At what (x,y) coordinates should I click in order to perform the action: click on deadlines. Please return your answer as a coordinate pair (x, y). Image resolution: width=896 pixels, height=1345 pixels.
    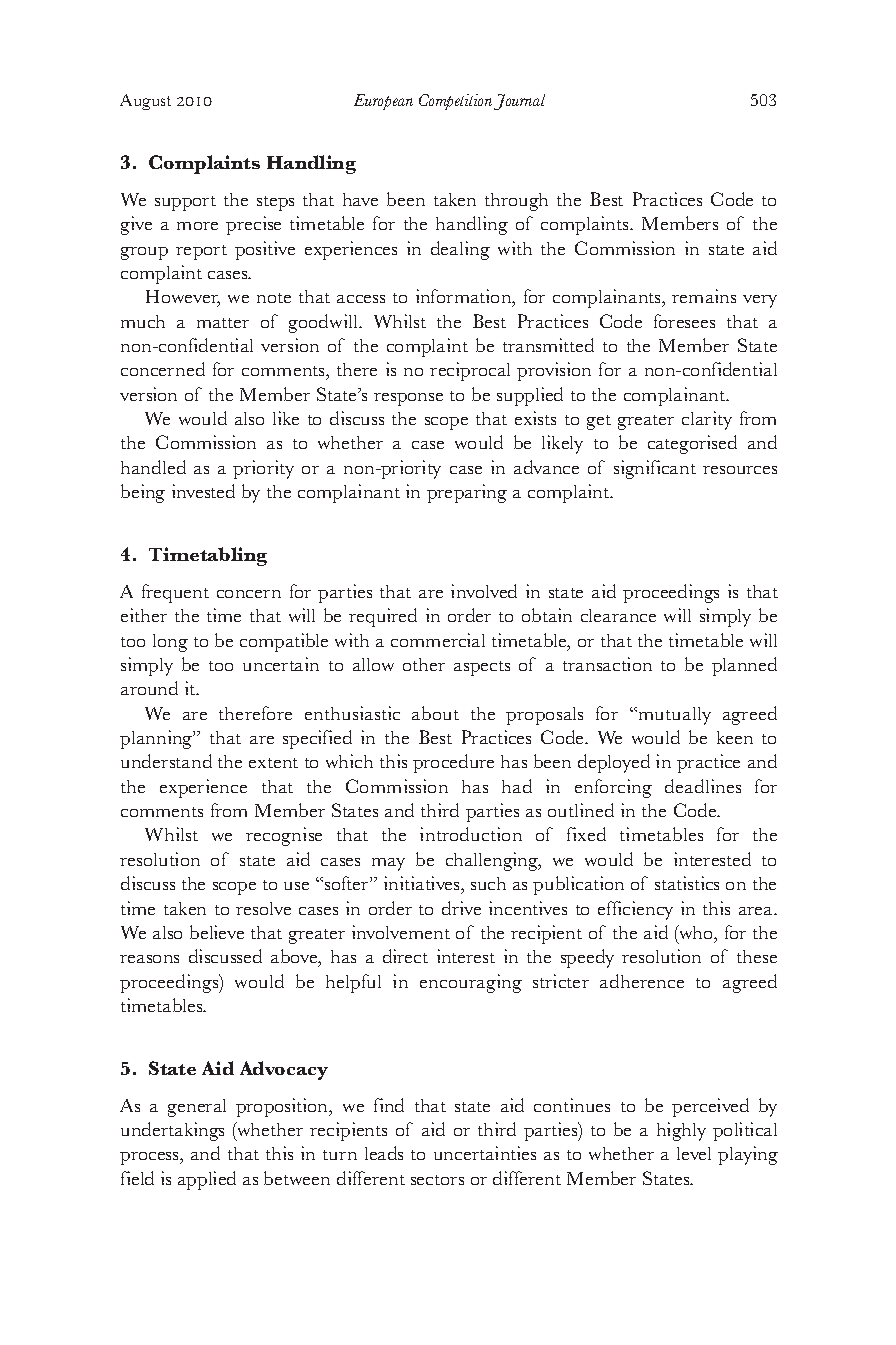
    Looking at the image, I should click on (703, 786).
